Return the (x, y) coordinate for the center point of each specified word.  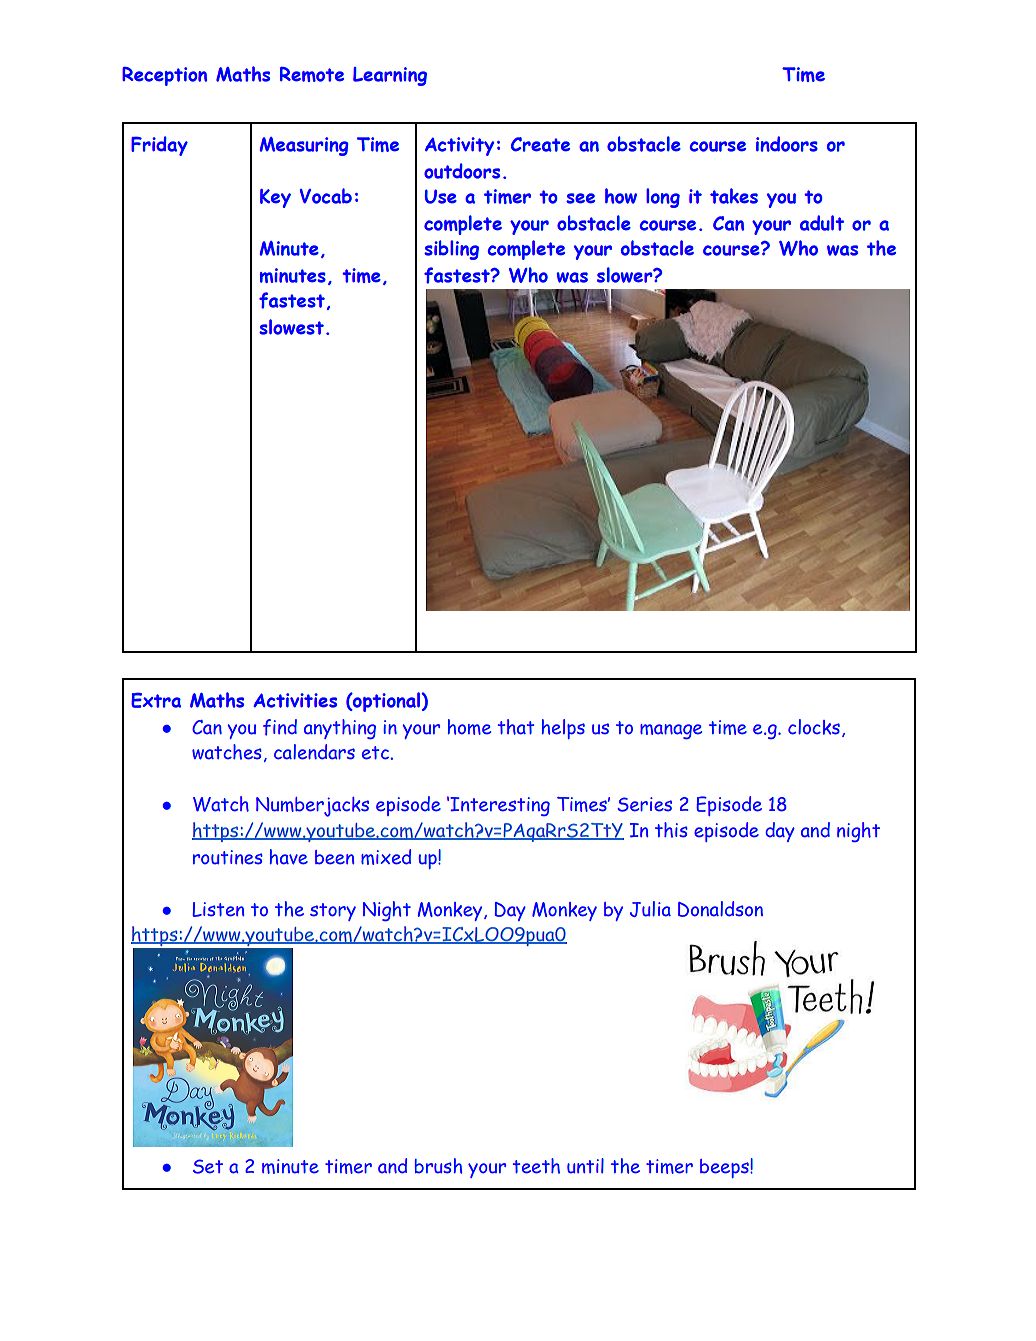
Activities (295, 700)
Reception (164, 76)
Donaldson (720, 909)
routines (228, 857)
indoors (787, 144)
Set (208, 1166)
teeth (536, 1166)
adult (822, 223)
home (469, 727)
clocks (814, 727)
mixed (386, 857)
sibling (451, 250)
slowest (291, 327)
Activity (459, 146)
